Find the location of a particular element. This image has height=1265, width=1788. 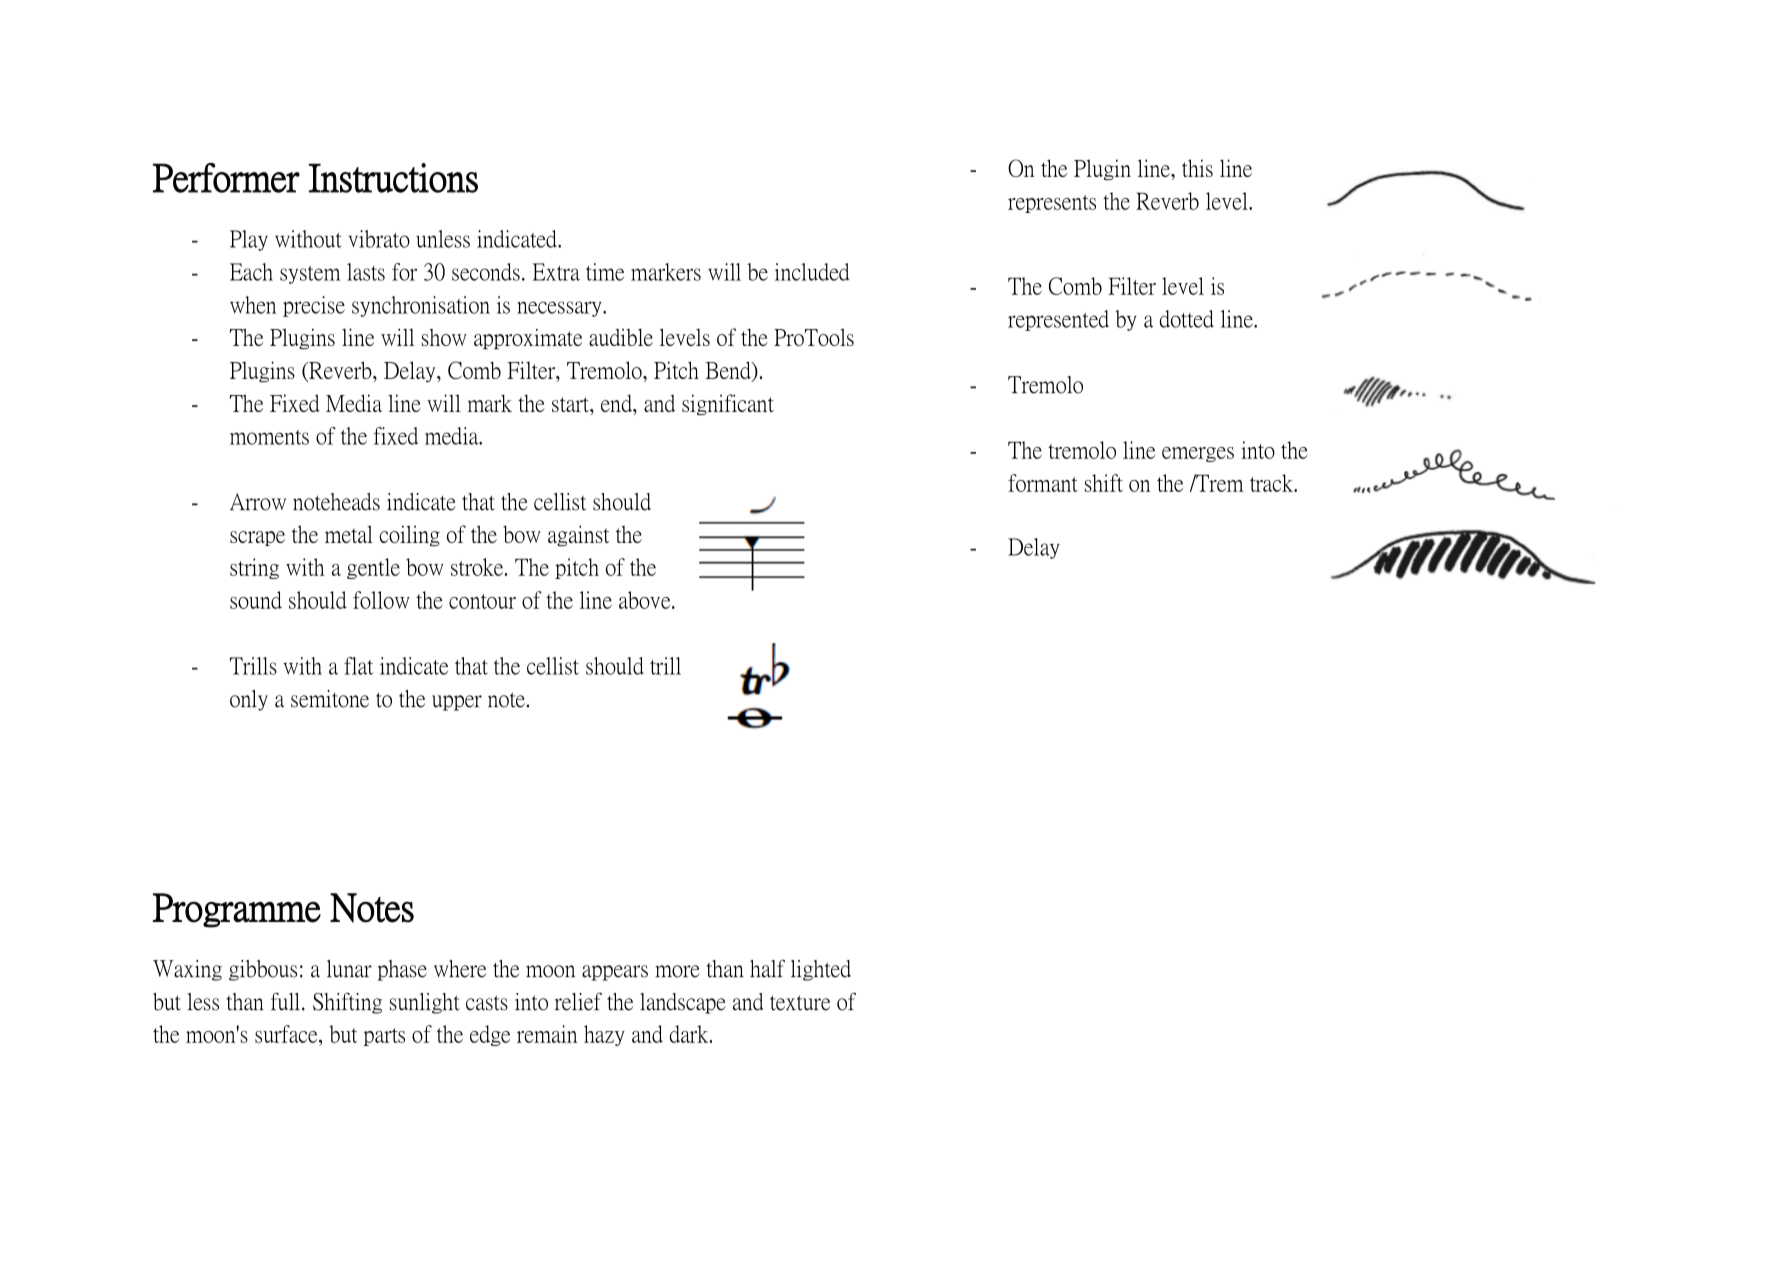

sound is located at coordinates (256, 600).
